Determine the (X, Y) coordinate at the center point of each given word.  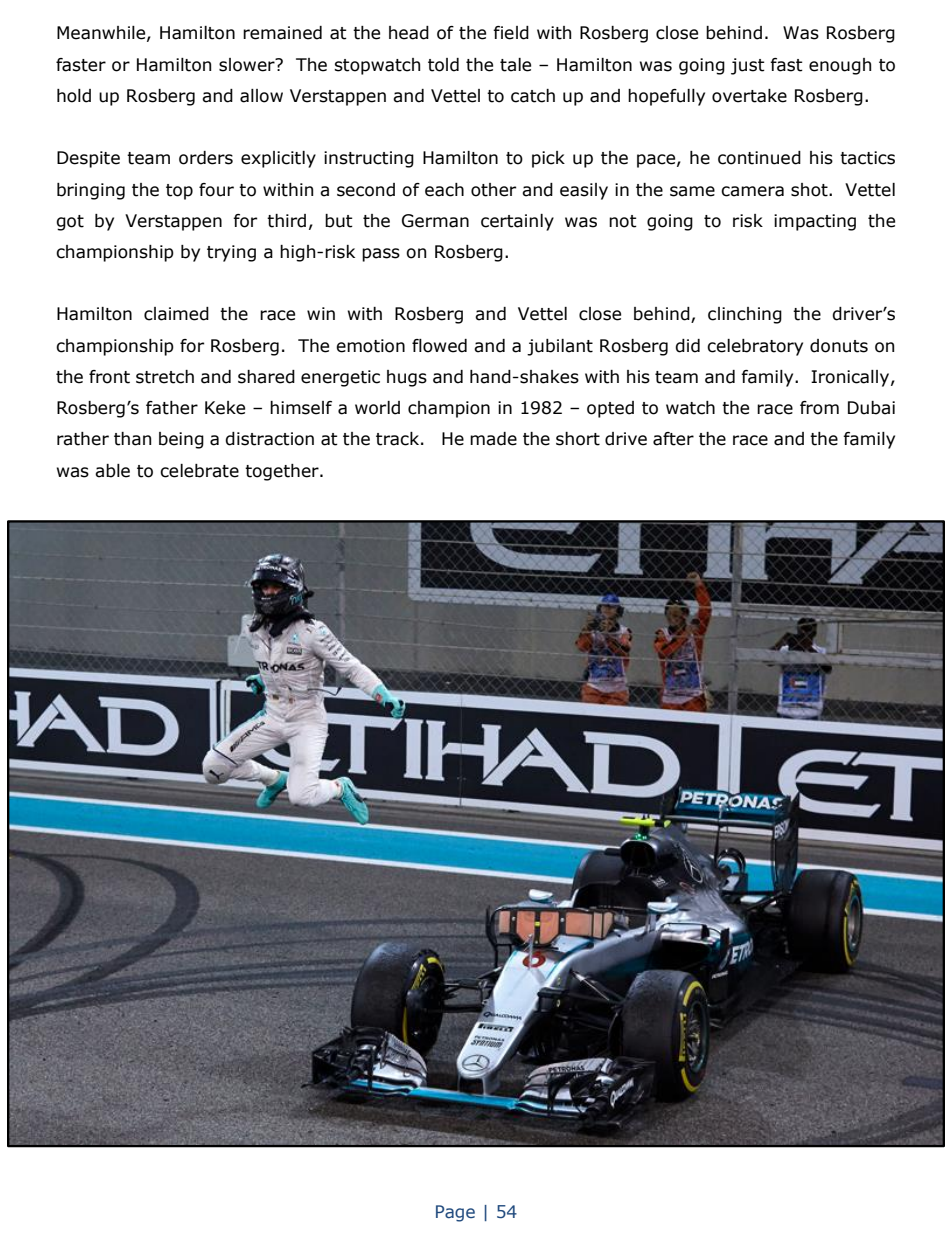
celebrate (199, 471)
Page (455, 1213)
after (673, 439)
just (748, 66)
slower (248, 65)
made (493, 439)
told (443, 65)
